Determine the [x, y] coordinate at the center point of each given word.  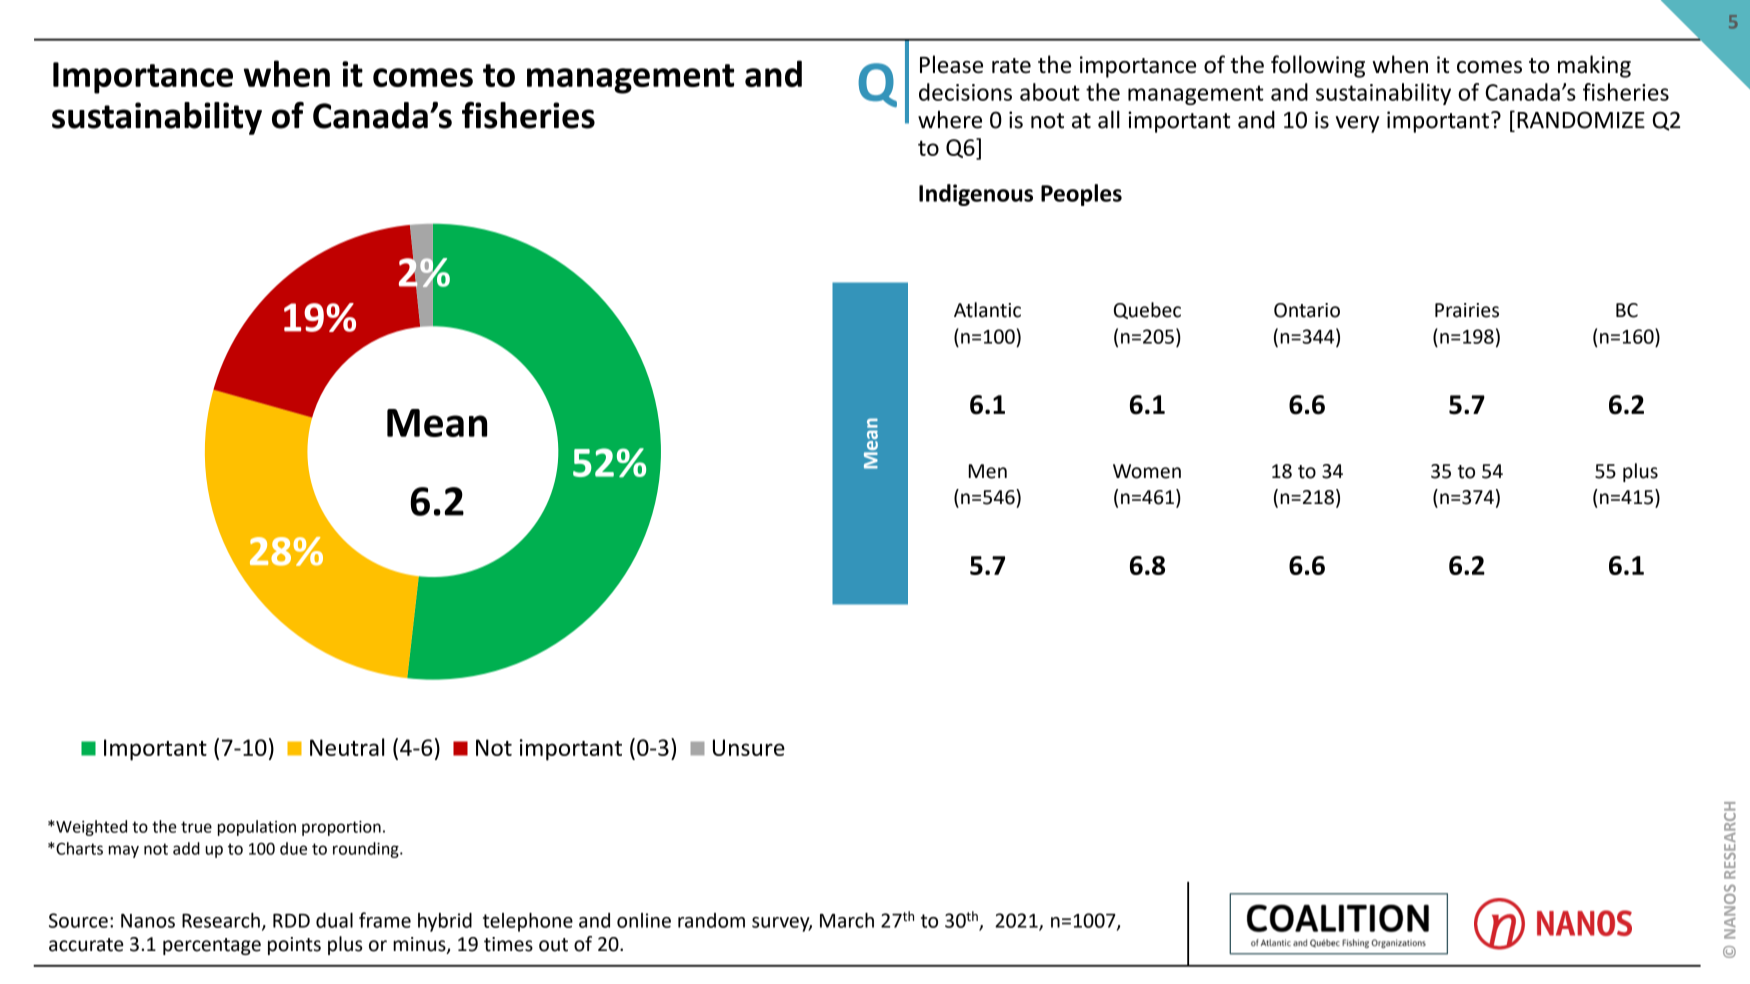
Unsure [749, 747]
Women [1147, 471]
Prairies [1467, 310]
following [1318, 66]
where [950, 120]
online [644, 920]
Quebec [1147, 310]
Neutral [347, 747]
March [847, 920]
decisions [965, 92]
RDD [291, 921]
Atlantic [987, 310]
